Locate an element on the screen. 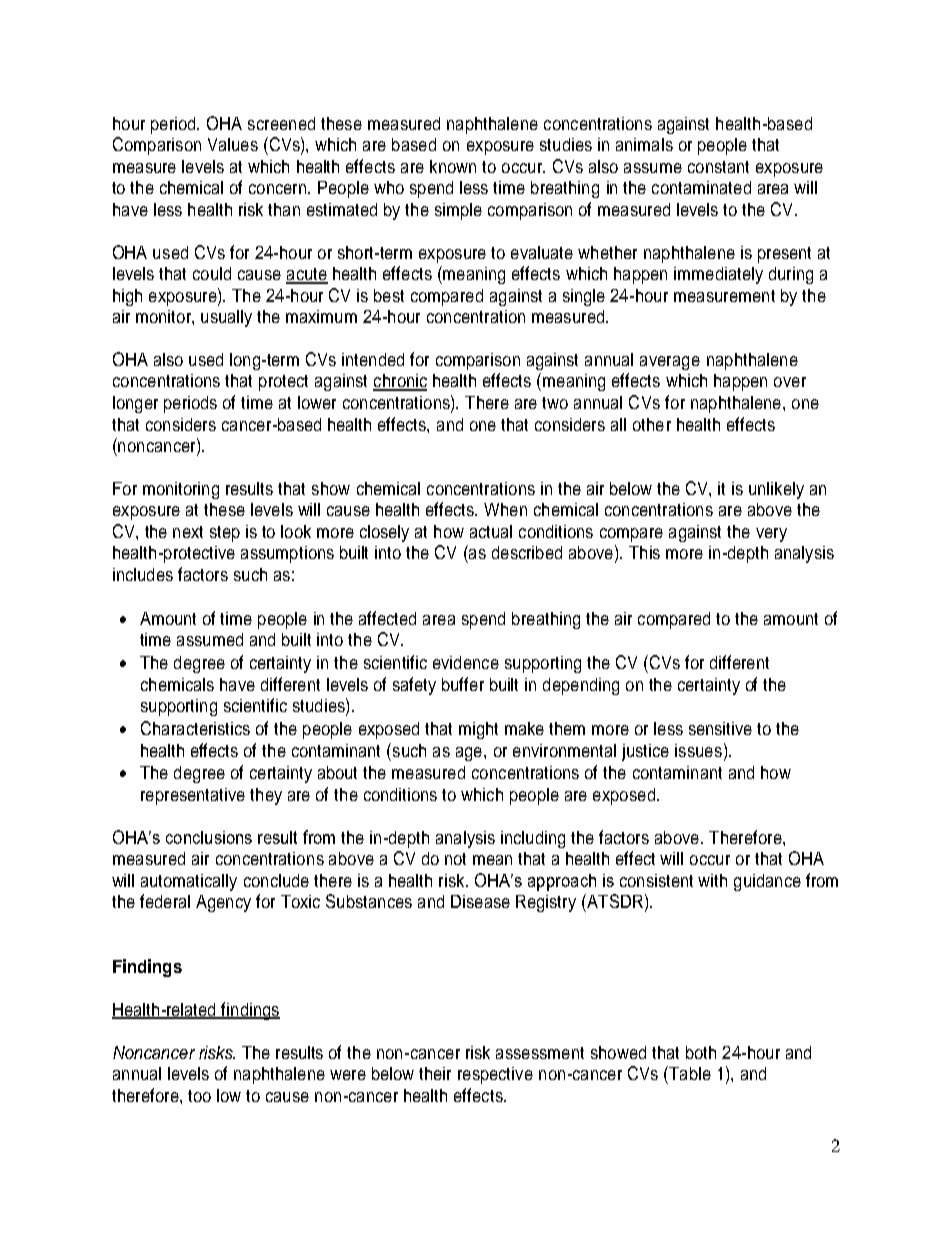 Image resolution: width=952 pixels, height=1233 pixels. Values is located at coordinates (233, 144).
